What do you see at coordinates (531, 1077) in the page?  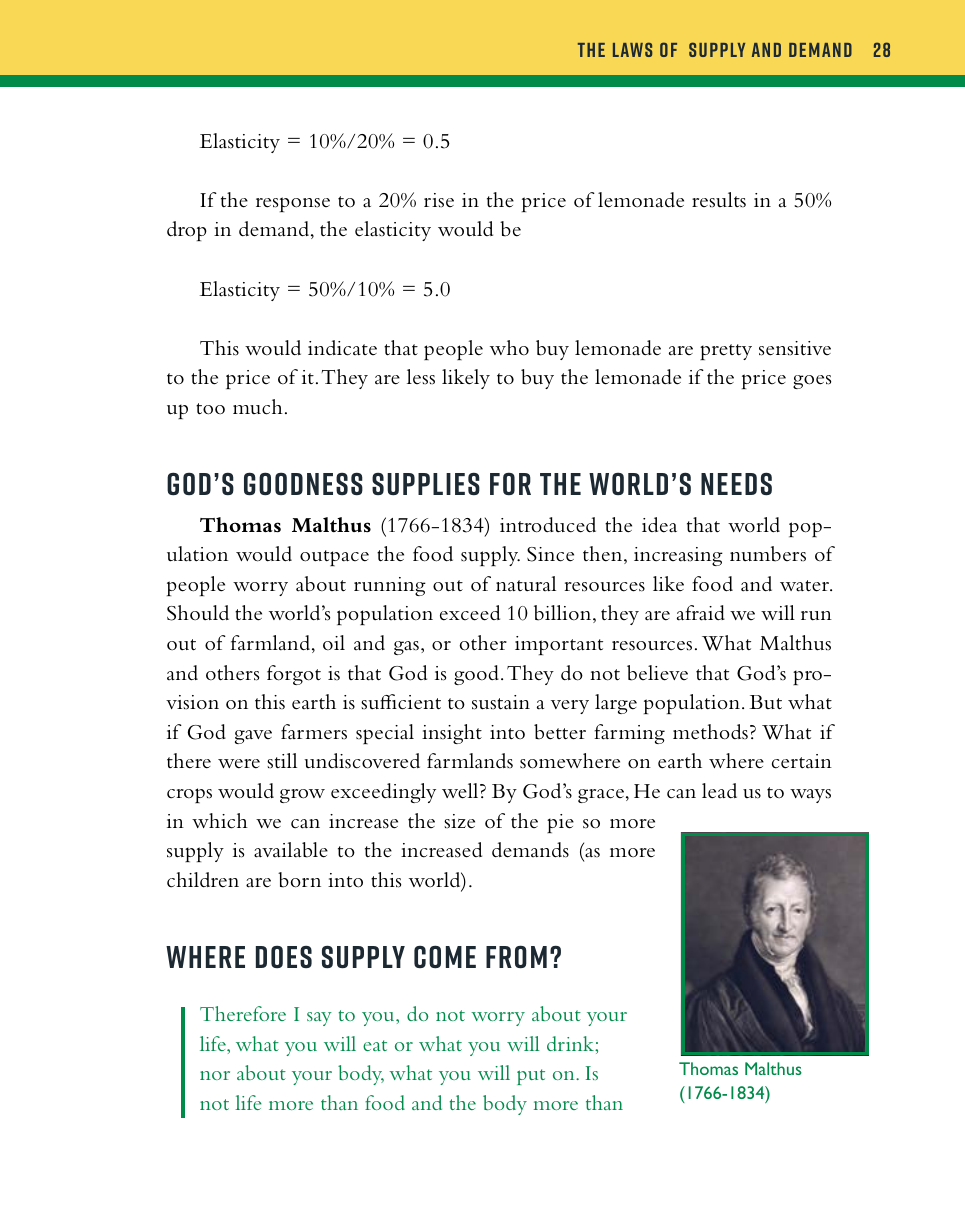 I see `put` at bounding box center [531, 1077].
